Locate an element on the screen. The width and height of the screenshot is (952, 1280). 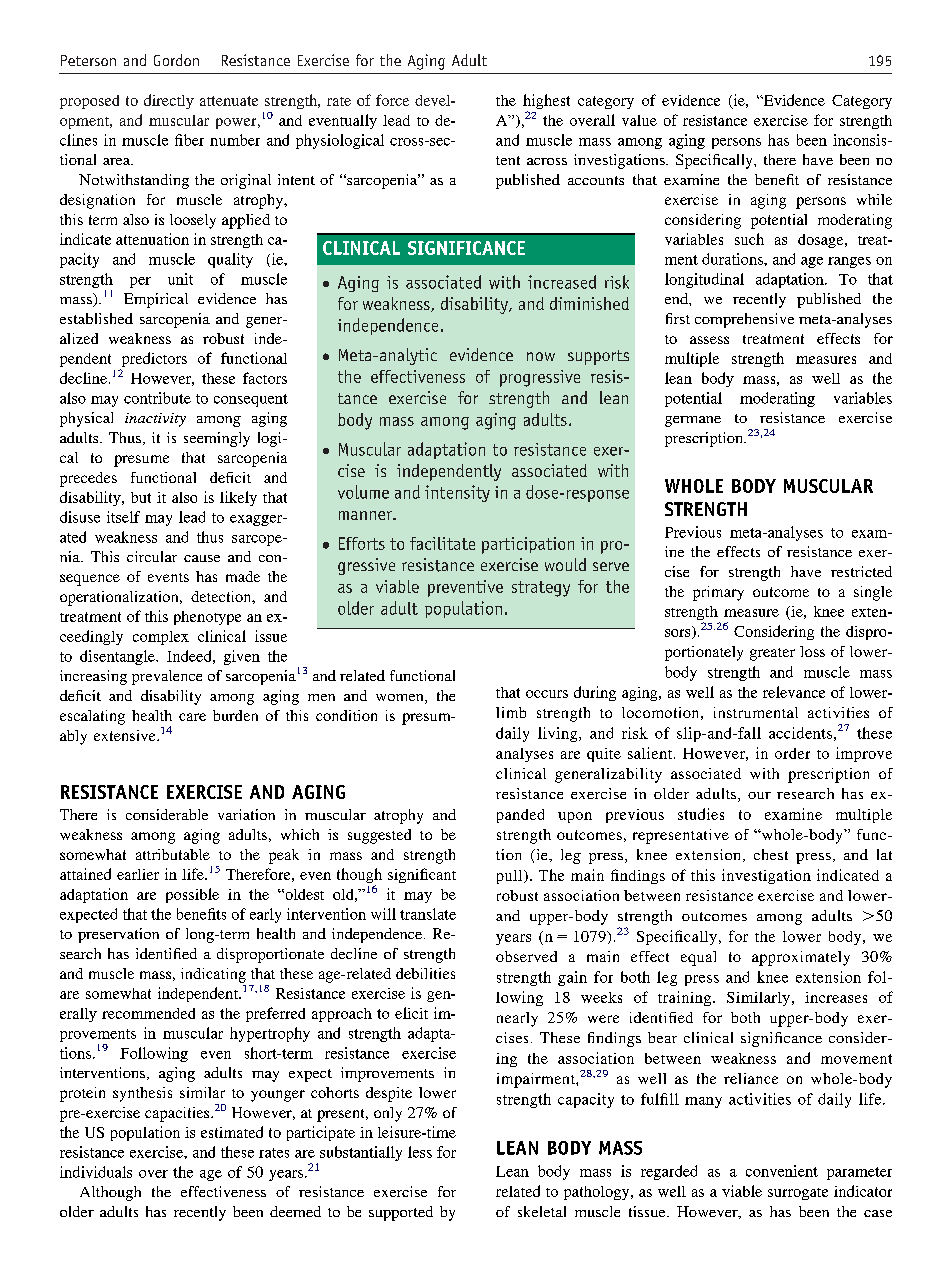
loss is located at coordinates (812, 651).
